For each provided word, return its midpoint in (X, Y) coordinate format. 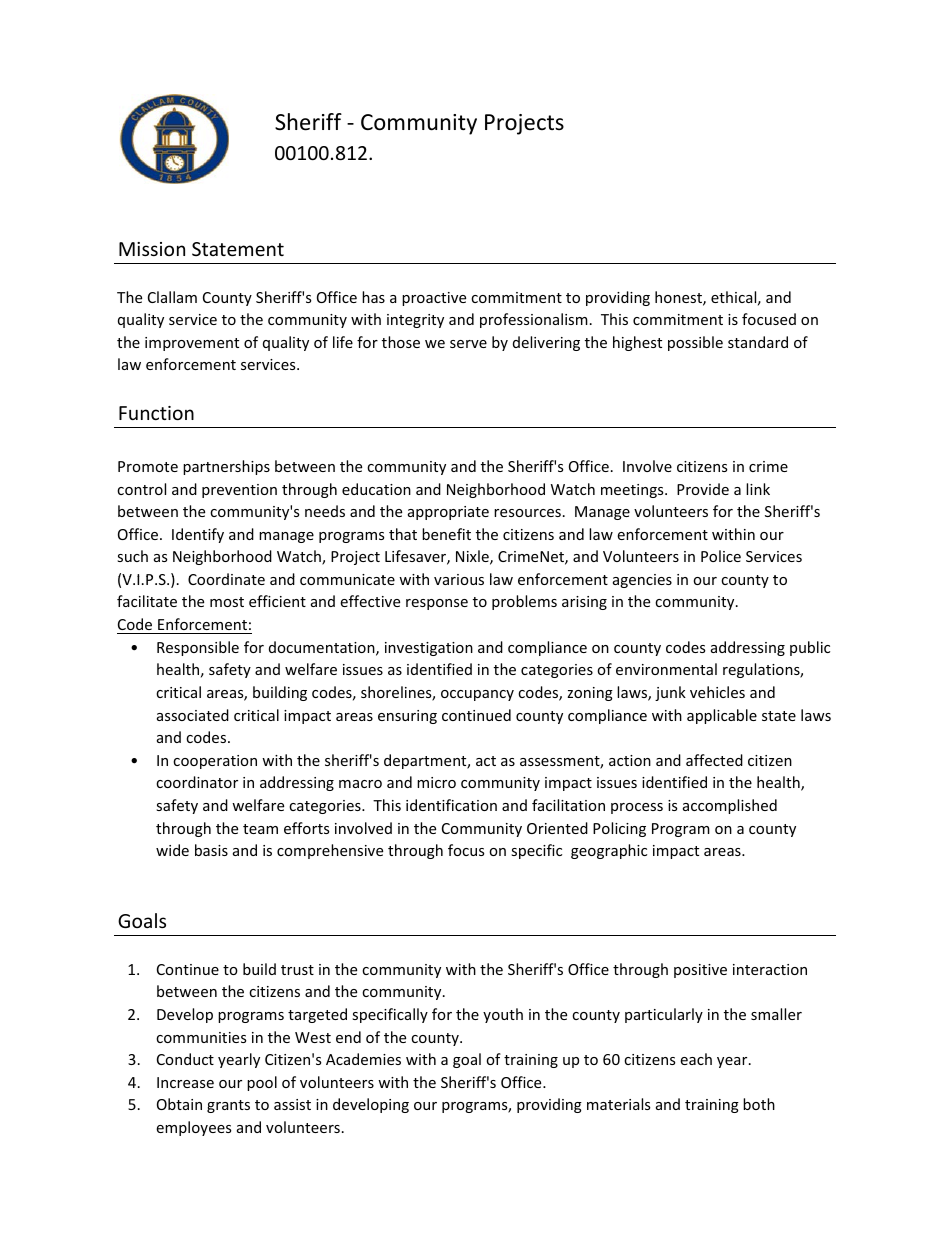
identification (451, 805)
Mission (152, 249)
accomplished (730, 806)
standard (758, 342)
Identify (198, 535)
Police (721, 556)
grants (228, 1106)
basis (211, 850)
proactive (434, 299)
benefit (446, 534)
